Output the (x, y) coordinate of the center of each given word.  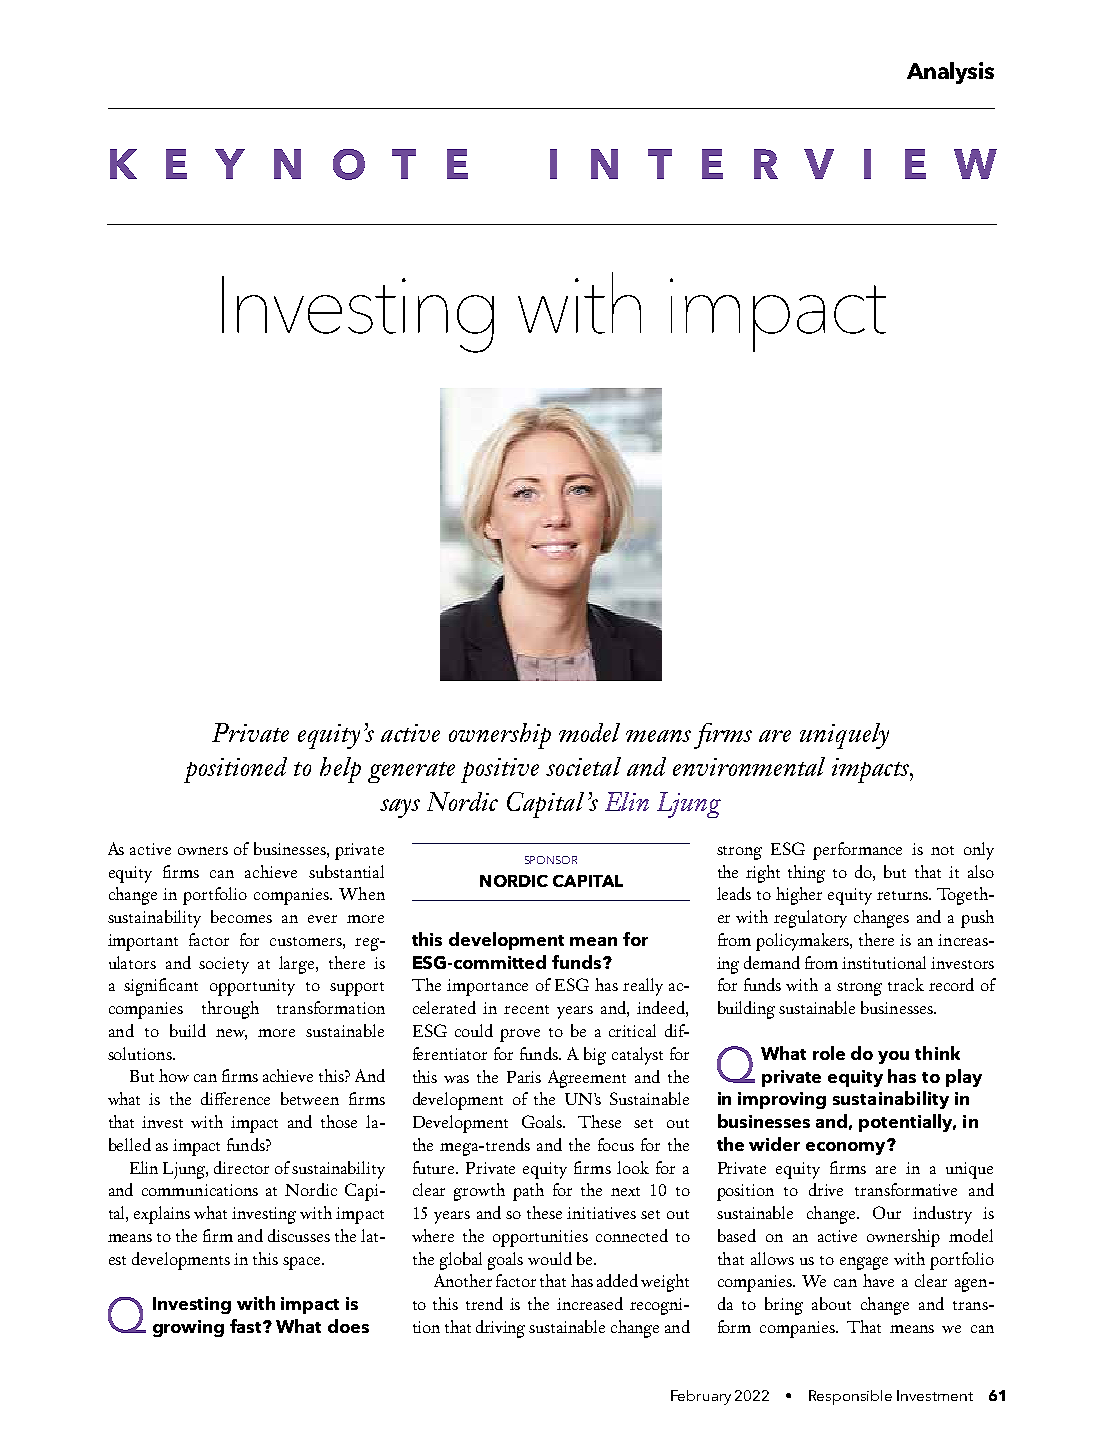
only (979, 851)
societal (583, 766)
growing (188, 1328)
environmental (749, 766)
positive (500, 770)
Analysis (950, 73)
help (340, 770)
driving (500, 1329)
